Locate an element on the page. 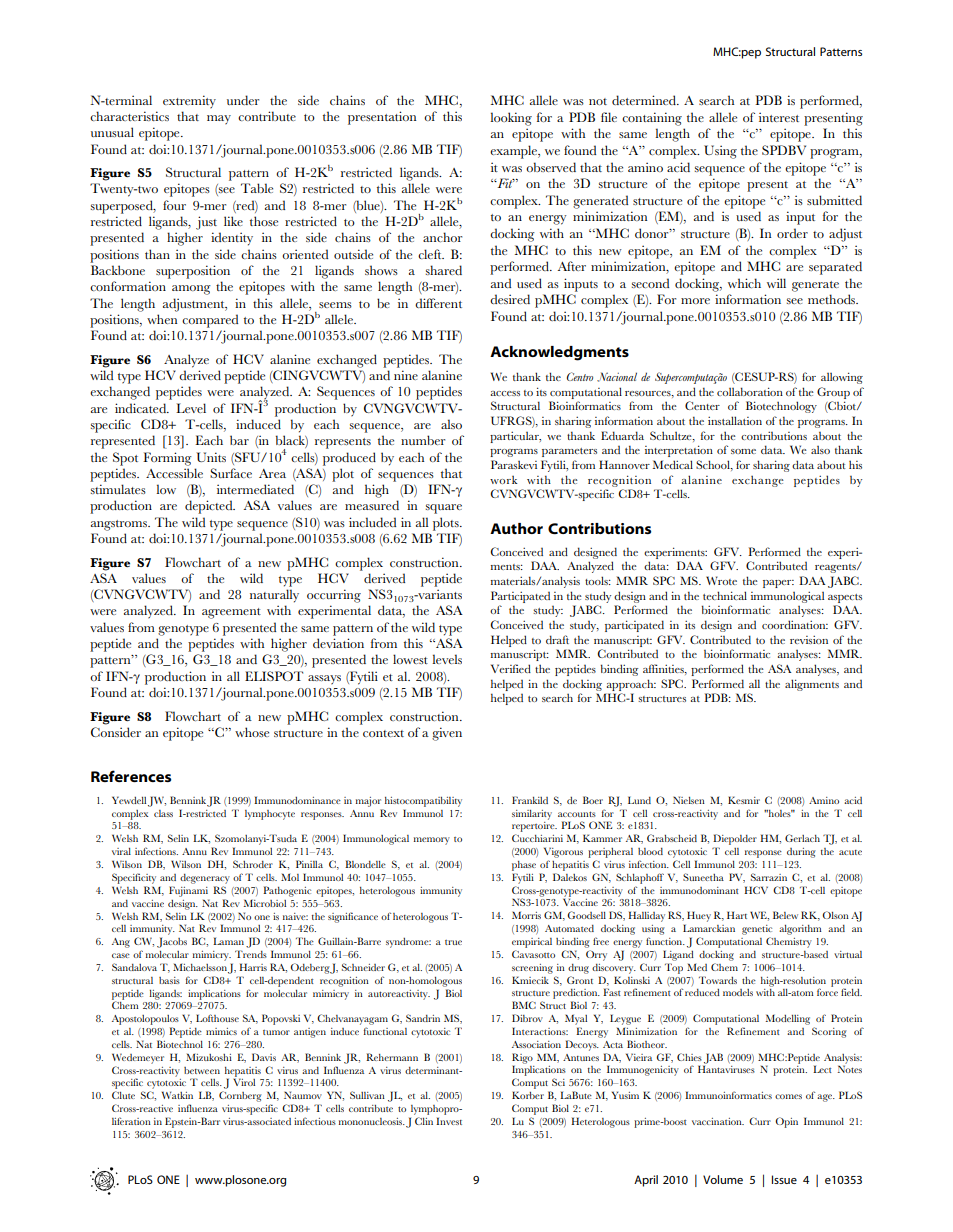 Image resolution: width=953 pixels, height=1232 pixels. work is located at coordinates (504, 480).
